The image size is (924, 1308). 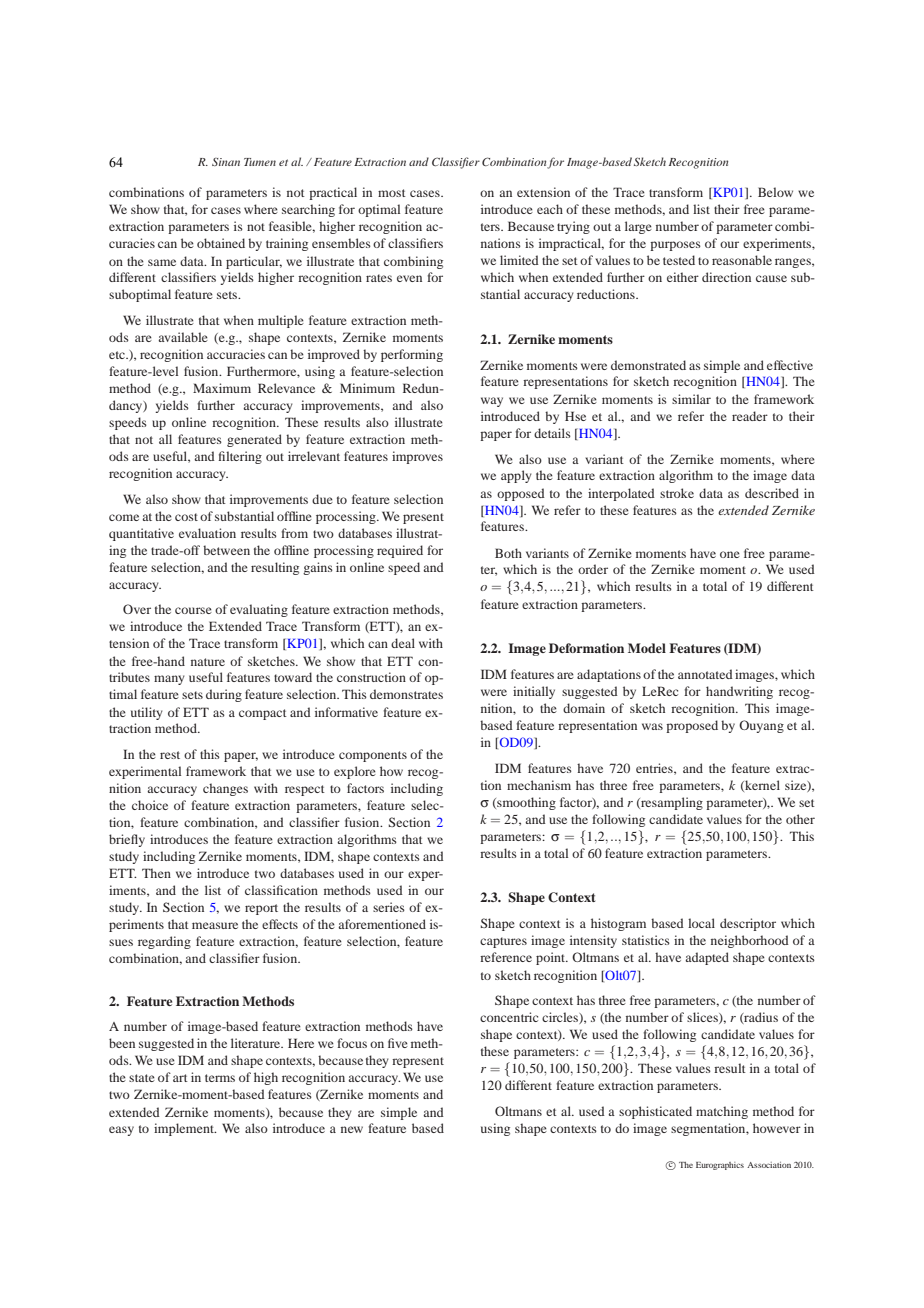 I want to click on reader, so click(x=750, y=416).
